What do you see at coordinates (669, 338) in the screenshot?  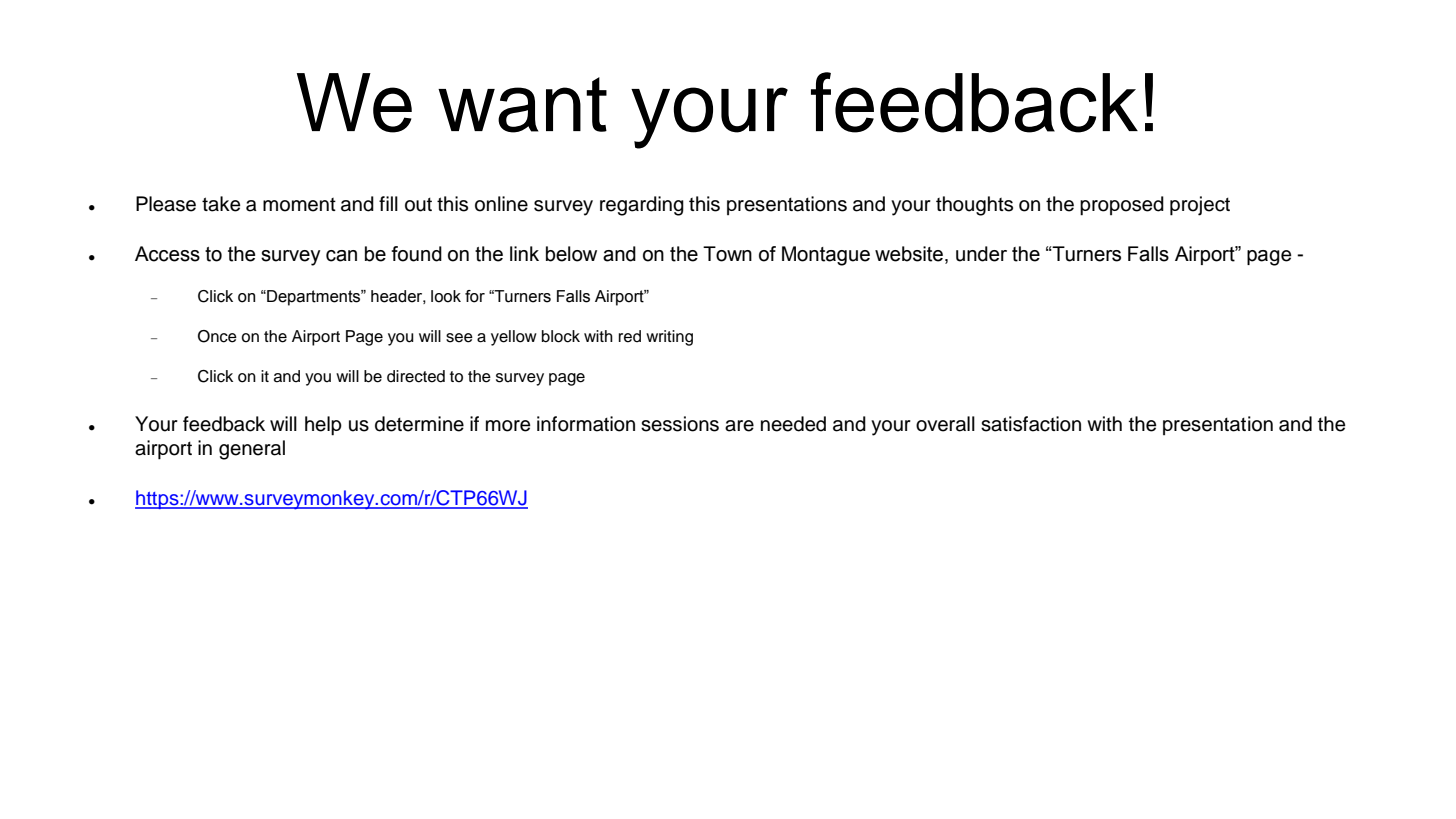 I see `writing` at bounding box center [669, 338].
